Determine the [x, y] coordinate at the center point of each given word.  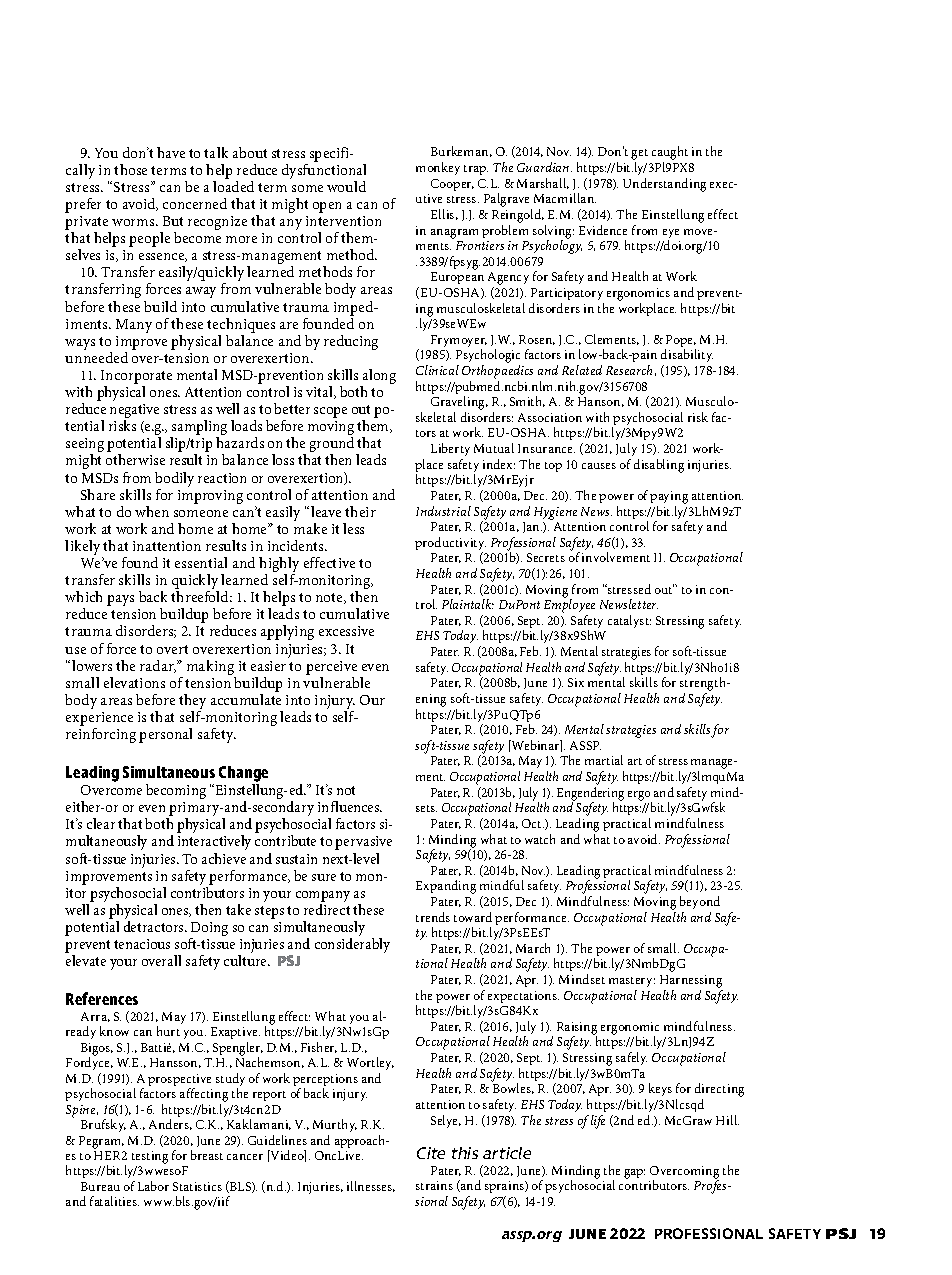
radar [158, 666]
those [130, 169]
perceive [331, 668]
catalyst [629, 621]
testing [150, 1159]
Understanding [664, 185]
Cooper [452, 185]
